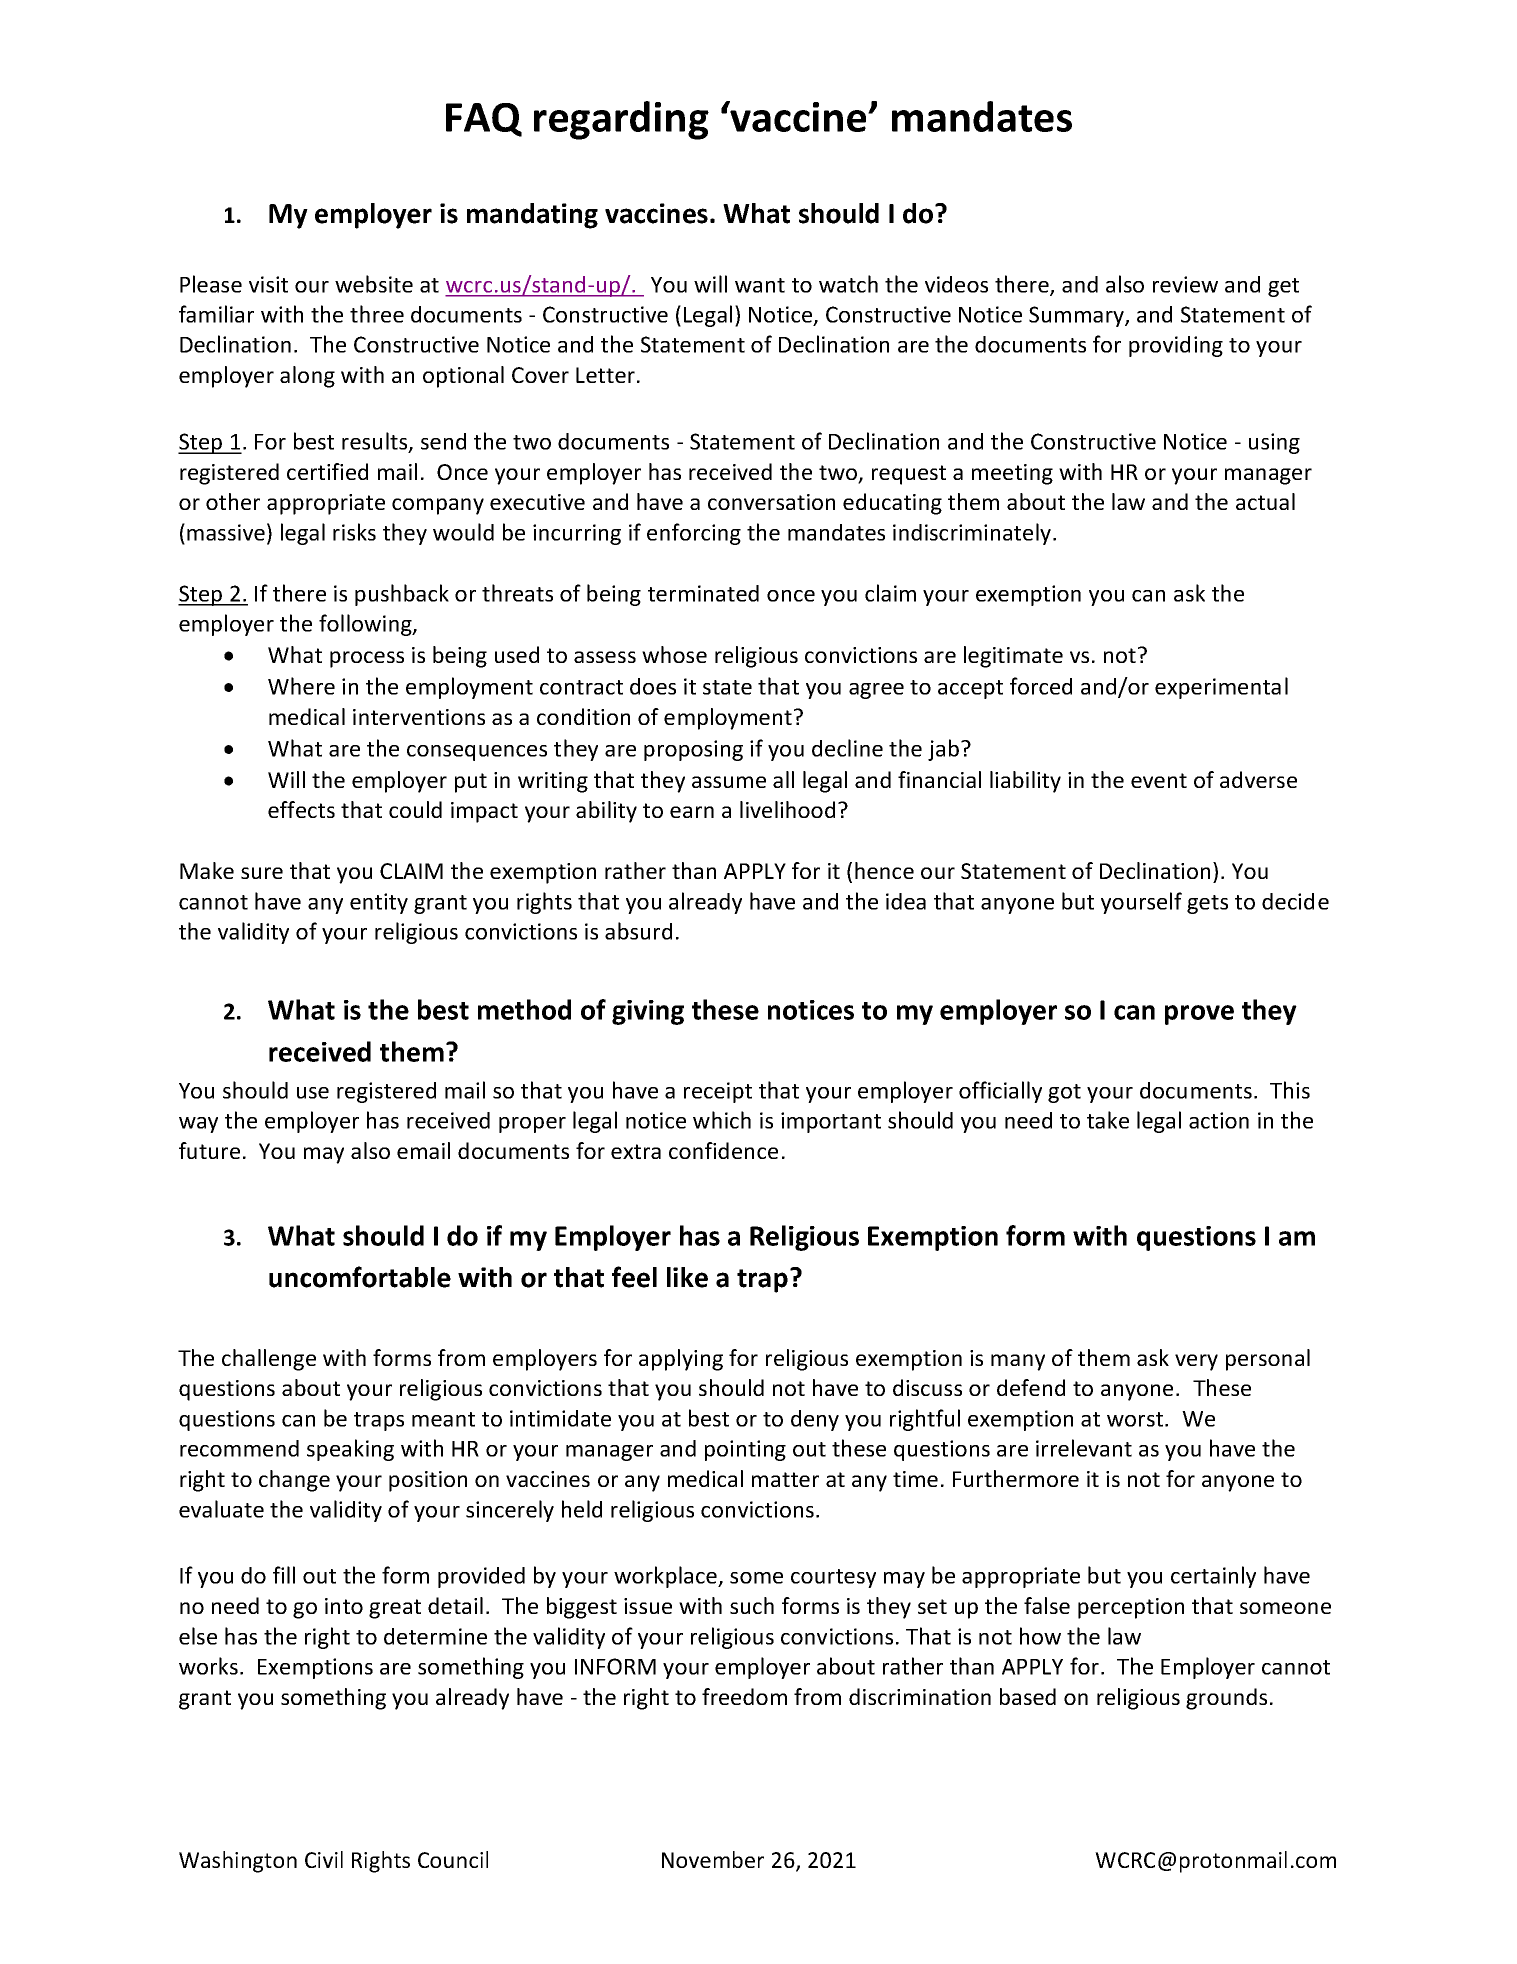 This document has width=1517, height=1964. What do you see at coordinates (374, 284) in the document?
I see `website` at bounding box center [374, 284].
